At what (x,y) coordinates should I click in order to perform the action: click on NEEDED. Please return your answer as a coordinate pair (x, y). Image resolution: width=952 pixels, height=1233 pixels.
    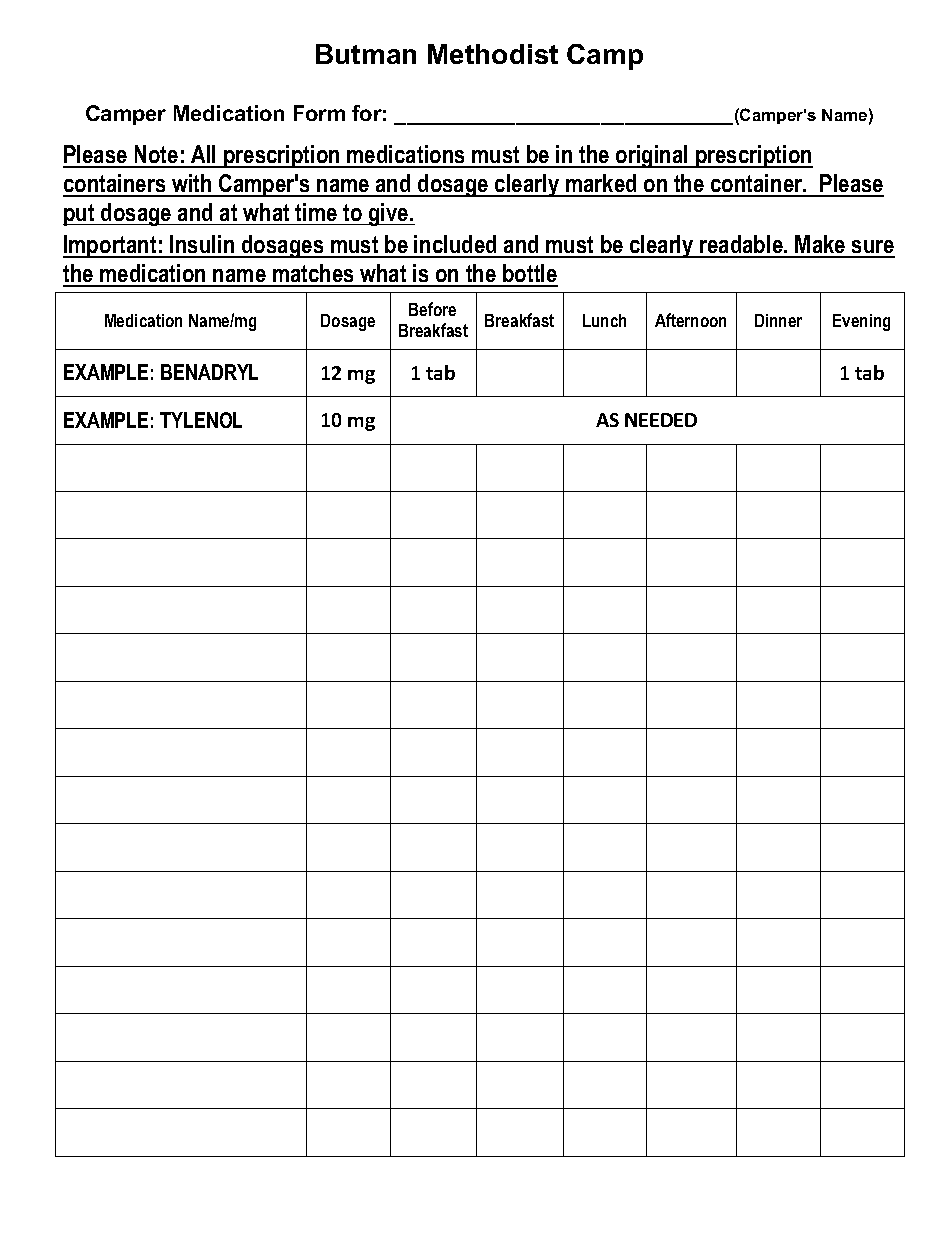
    Looking at the image, I should click on (661, 420).
